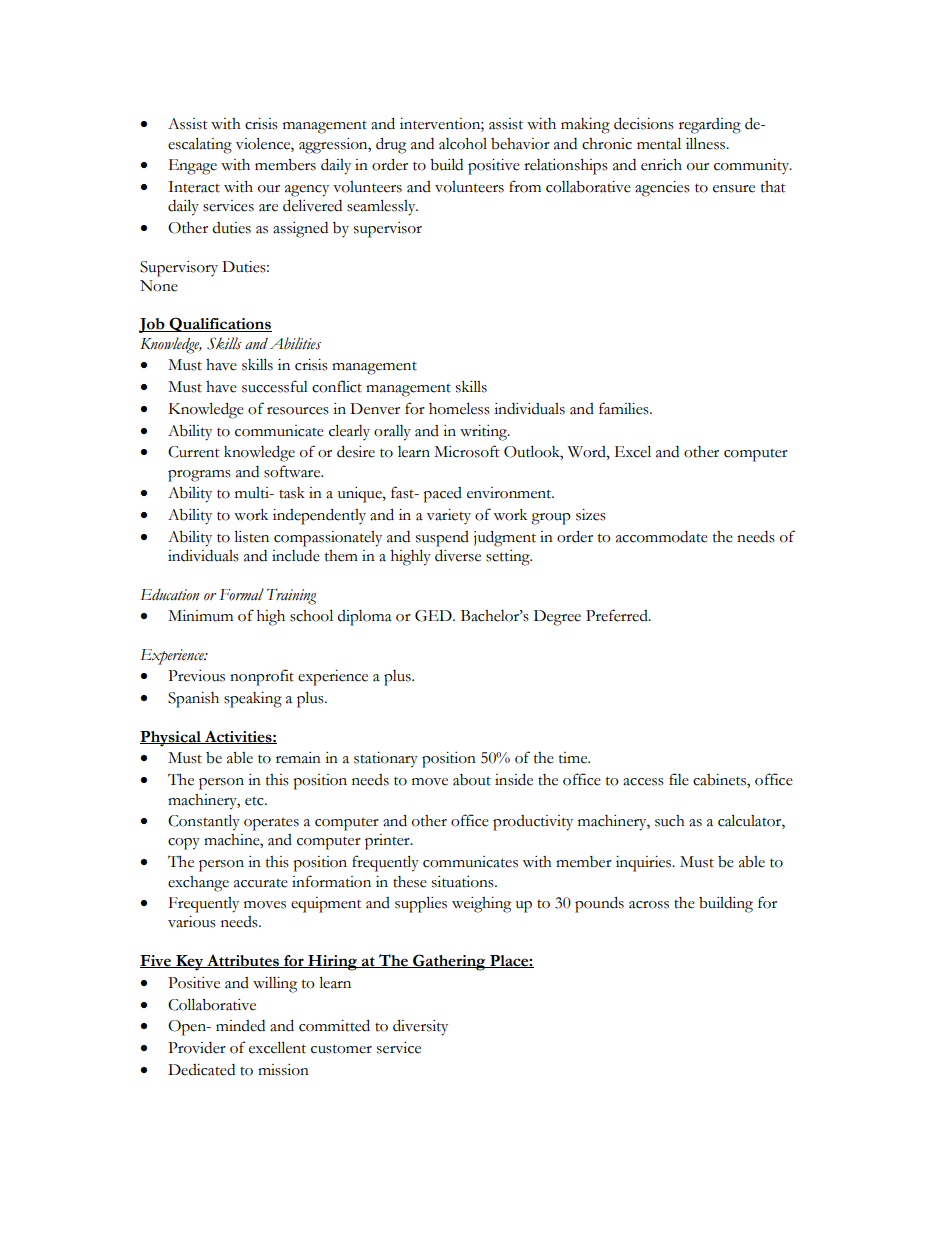  What do you see at coordinates (275, 386) in the screenshot?
I see `successful` at bounding box center [275, 386].
